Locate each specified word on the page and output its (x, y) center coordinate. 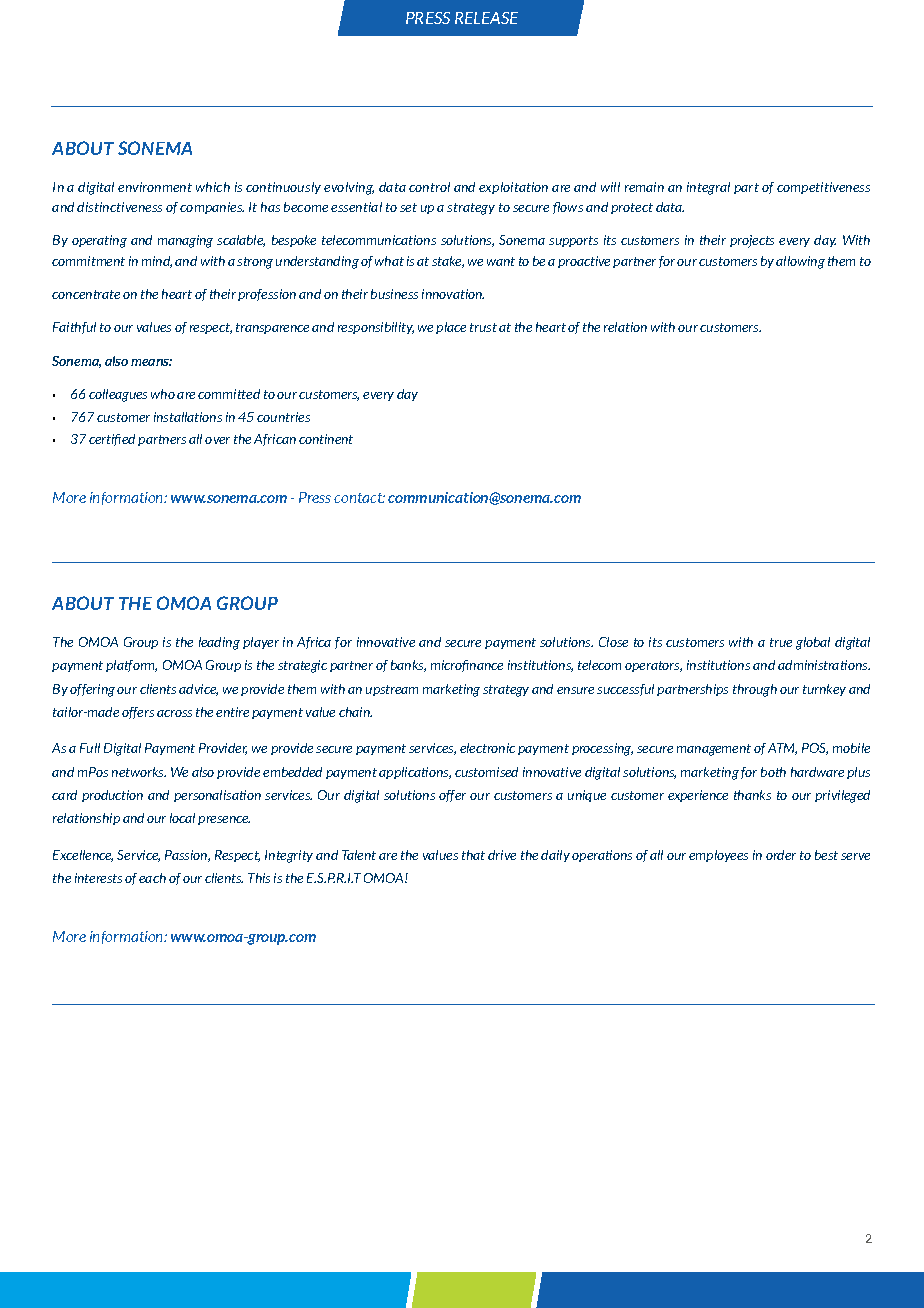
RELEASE (486, 18)
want (501, 261)
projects (752, 241)
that (473, 855)
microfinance (467, 666)
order (781, 855)
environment (155, 187)
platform (131, 666)
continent (326, 439)
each (152, 878)
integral (708, 188)
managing (185, 241)
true (781, 642)
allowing (800, 262)
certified (112, 440)
